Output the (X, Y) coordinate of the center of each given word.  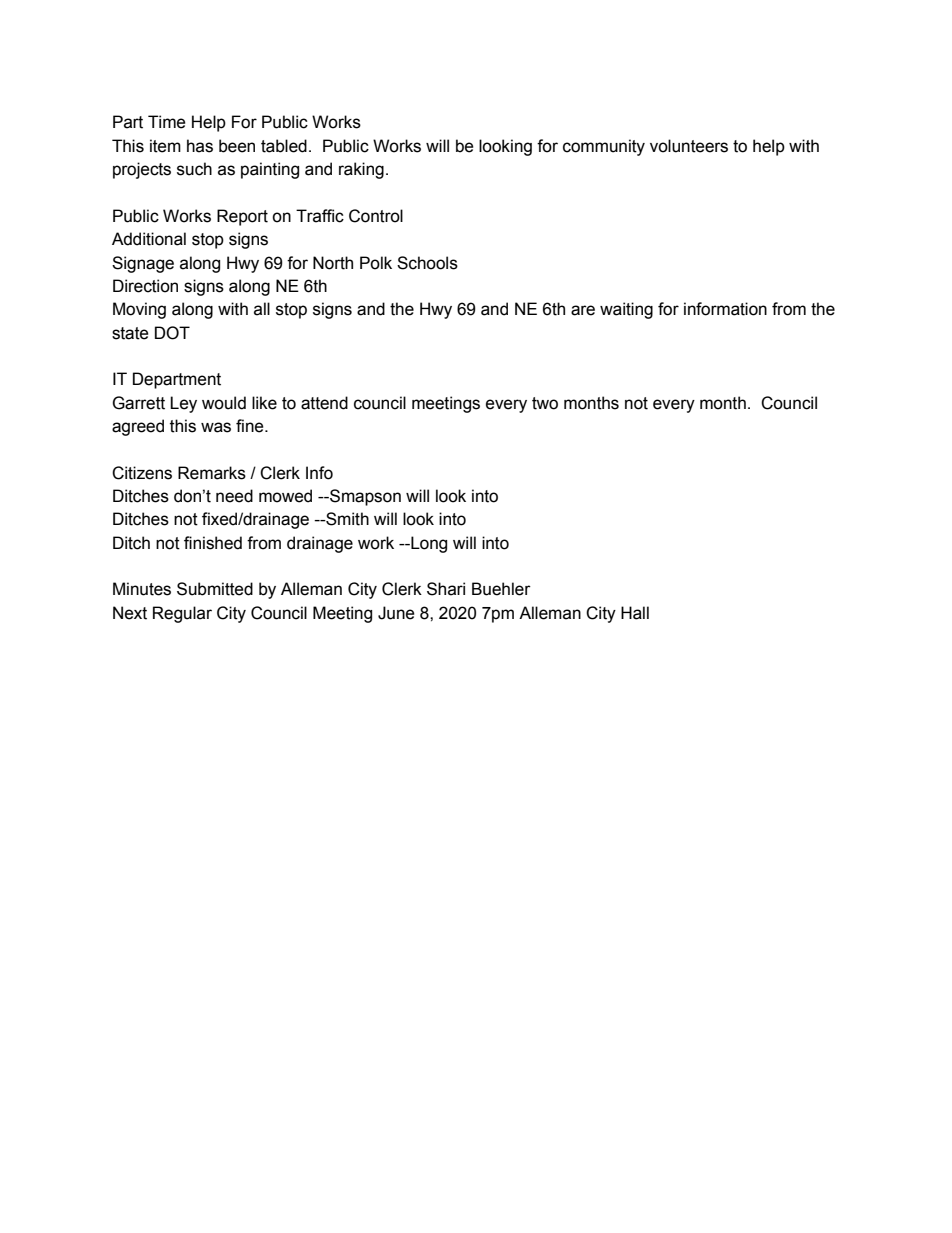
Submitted (215, 589)
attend (324, 403)
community (604, 147)
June (396, 613)
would (224, 403)
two (545, 403)
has (200, 146)
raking (361, 170)
